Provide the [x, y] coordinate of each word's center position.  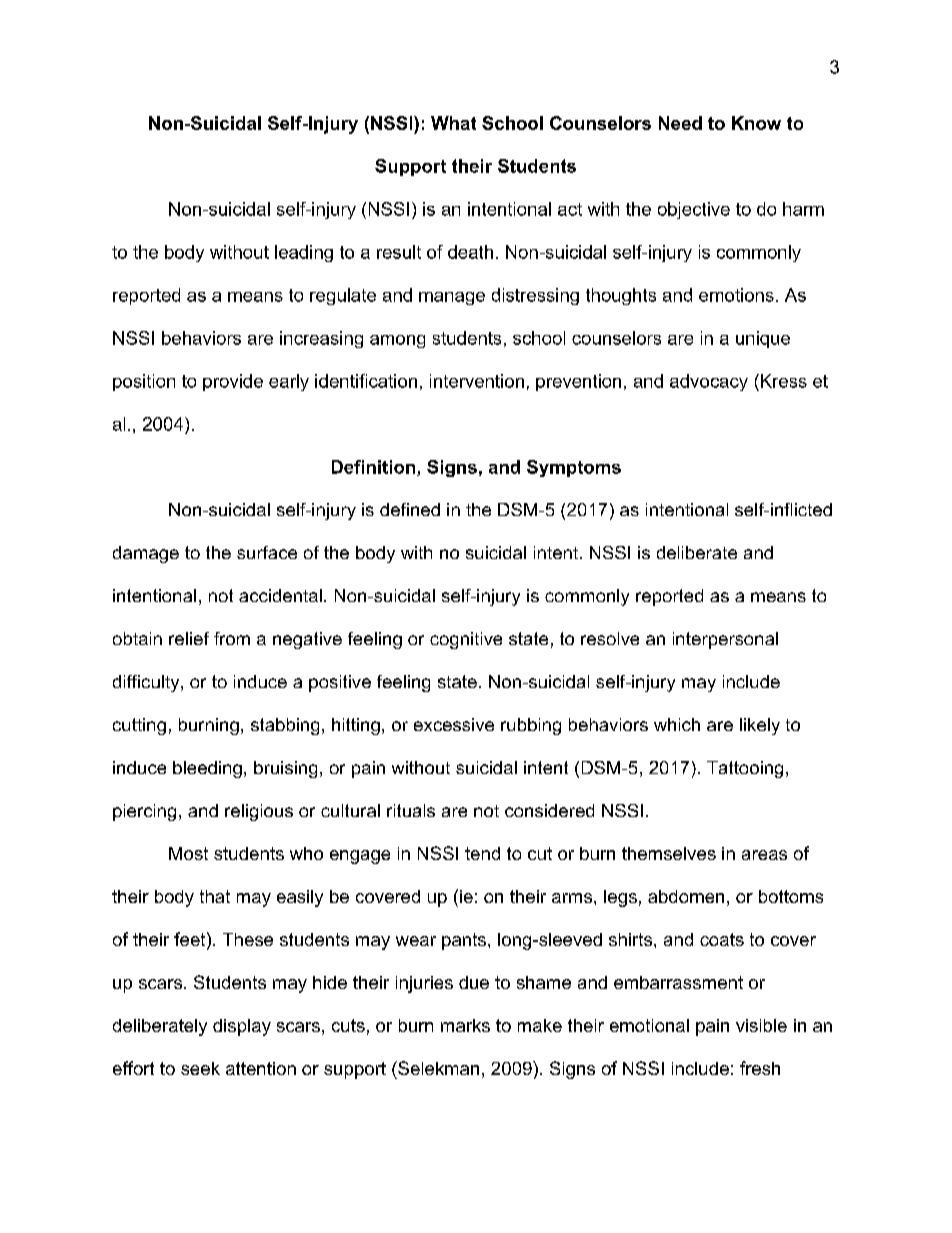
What [453, 123]
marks [465, 1025]
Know [756, 123]
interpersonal [725, 640]
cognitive [466, 640]
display [242, 1027]
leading [304, 253]
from [232, 638]
